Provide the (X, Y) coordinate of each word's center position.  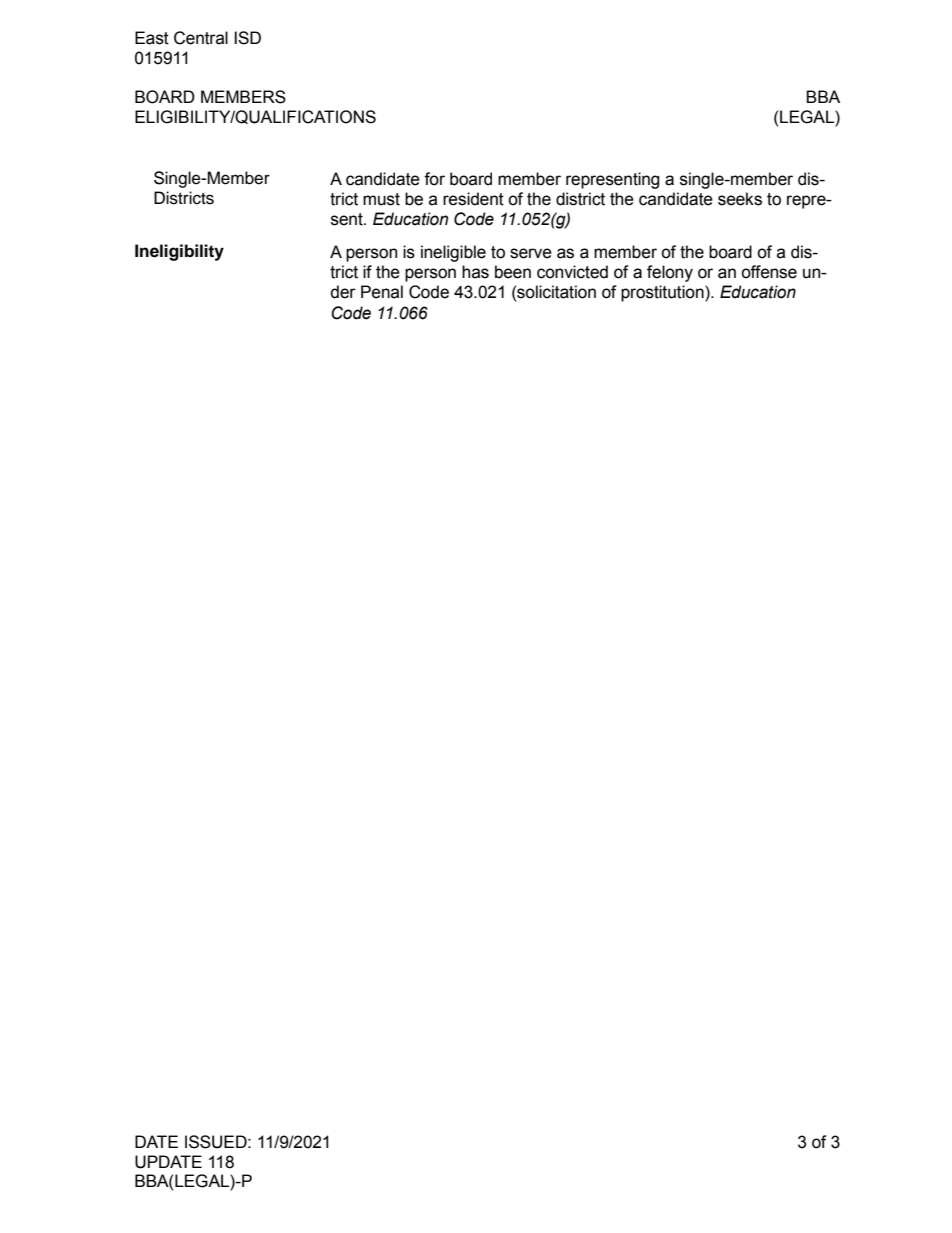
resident (473, 199)
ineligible (453, 253)
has (475, 272)
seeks (740, 199)
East (152, 38)
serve (531, 253)
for (434, 179)
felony (670, 273)
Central (201, 38)
